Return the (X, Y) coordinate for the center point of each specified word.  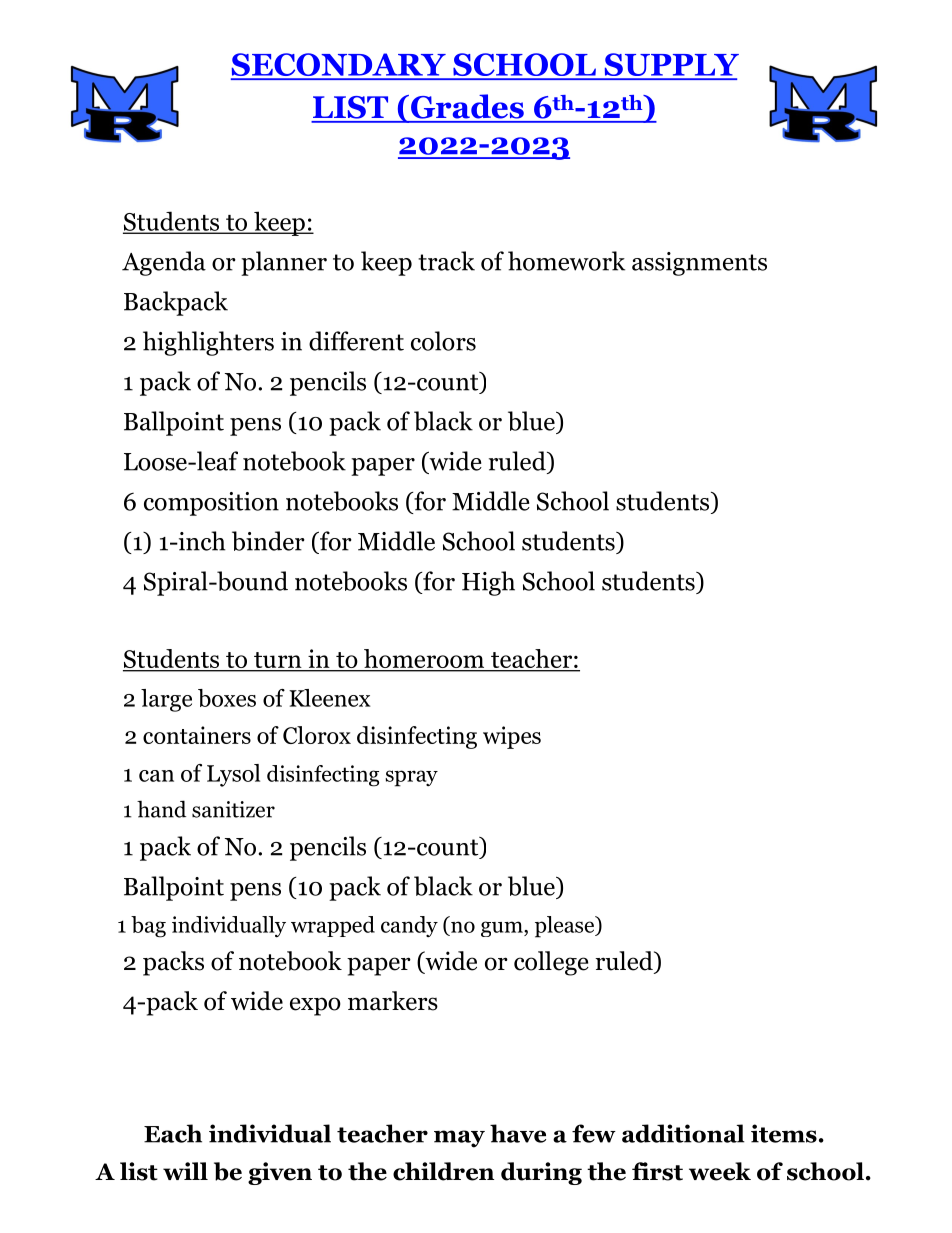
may (459, 1139)
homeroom (424, 660)
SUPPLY (670, 66)
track (446, 261)
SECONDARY (339, 66)
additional (683, 1133)
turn (278, 661)
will (185, 1171)
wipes (512, 737)
